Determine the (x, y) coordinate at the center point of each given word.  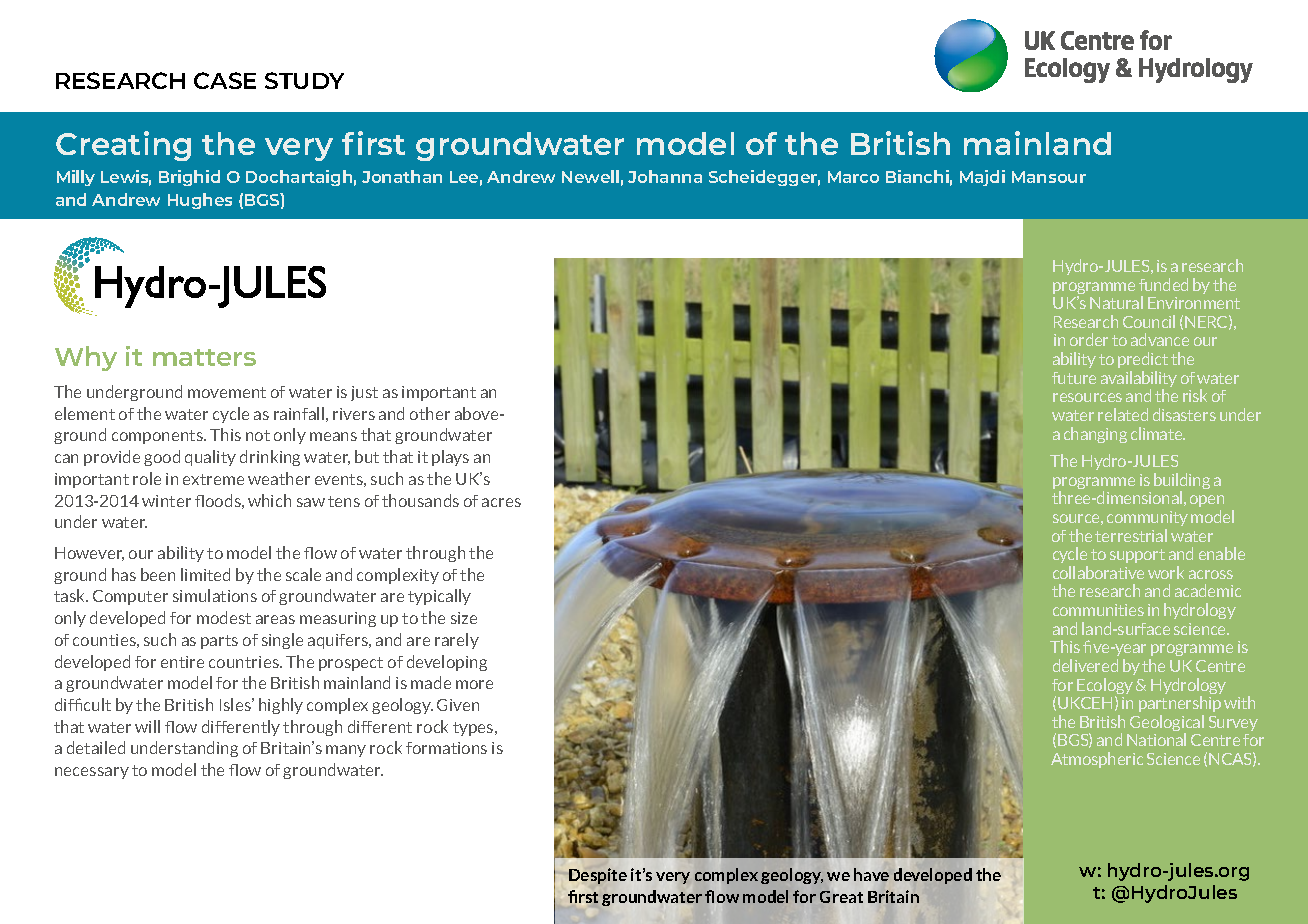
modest (224, 617)
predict (1143, 360)
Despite (598, 876)
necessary (92, 773)
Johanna (665, 176)
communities (1098, 610)
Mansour (1049, 177)
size (464, 618)
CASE (225, 80)
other (430, 413)
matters (204, 357)
